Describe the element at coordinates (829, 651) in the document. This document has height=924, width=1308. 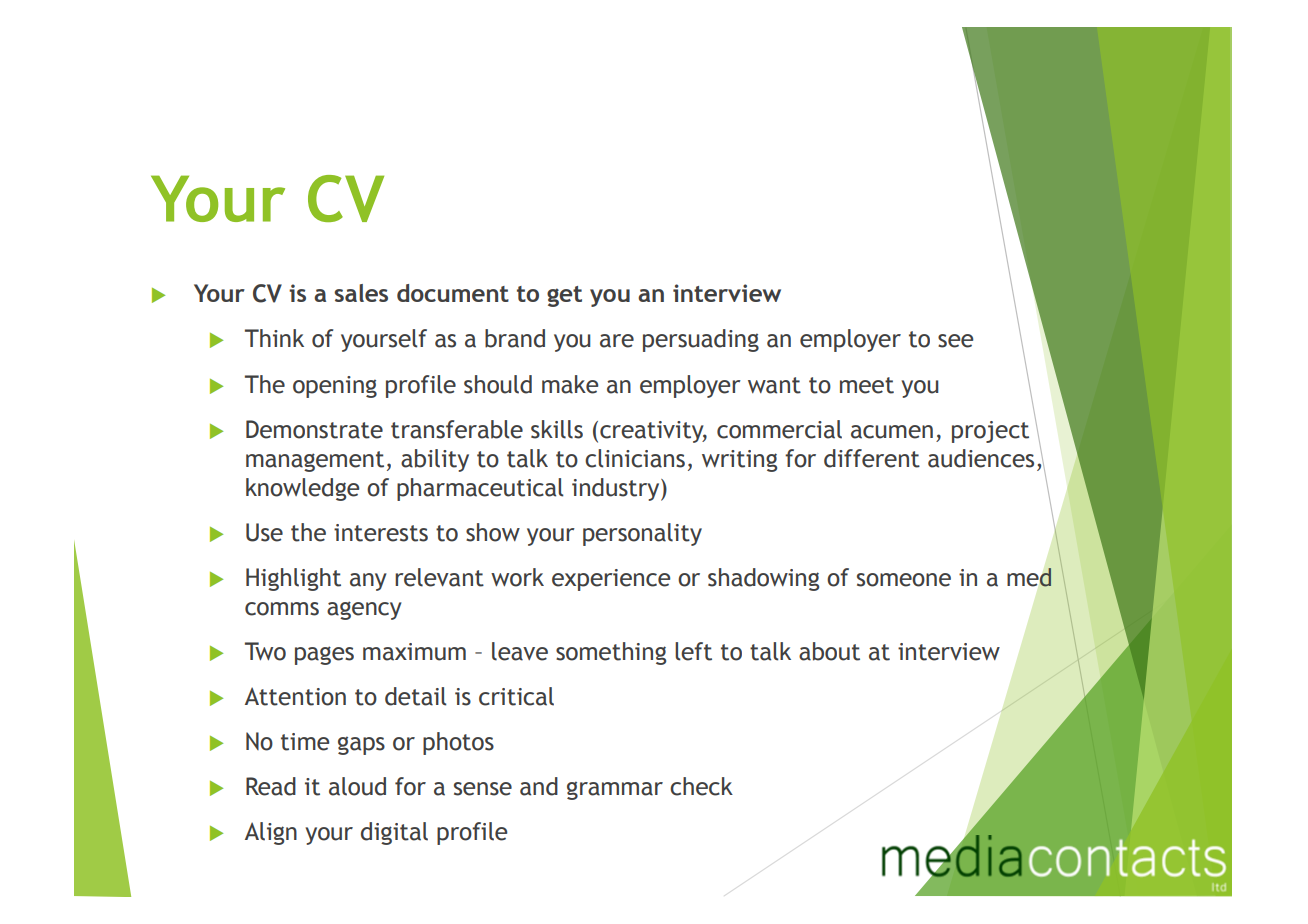
I see `about` at that location.
